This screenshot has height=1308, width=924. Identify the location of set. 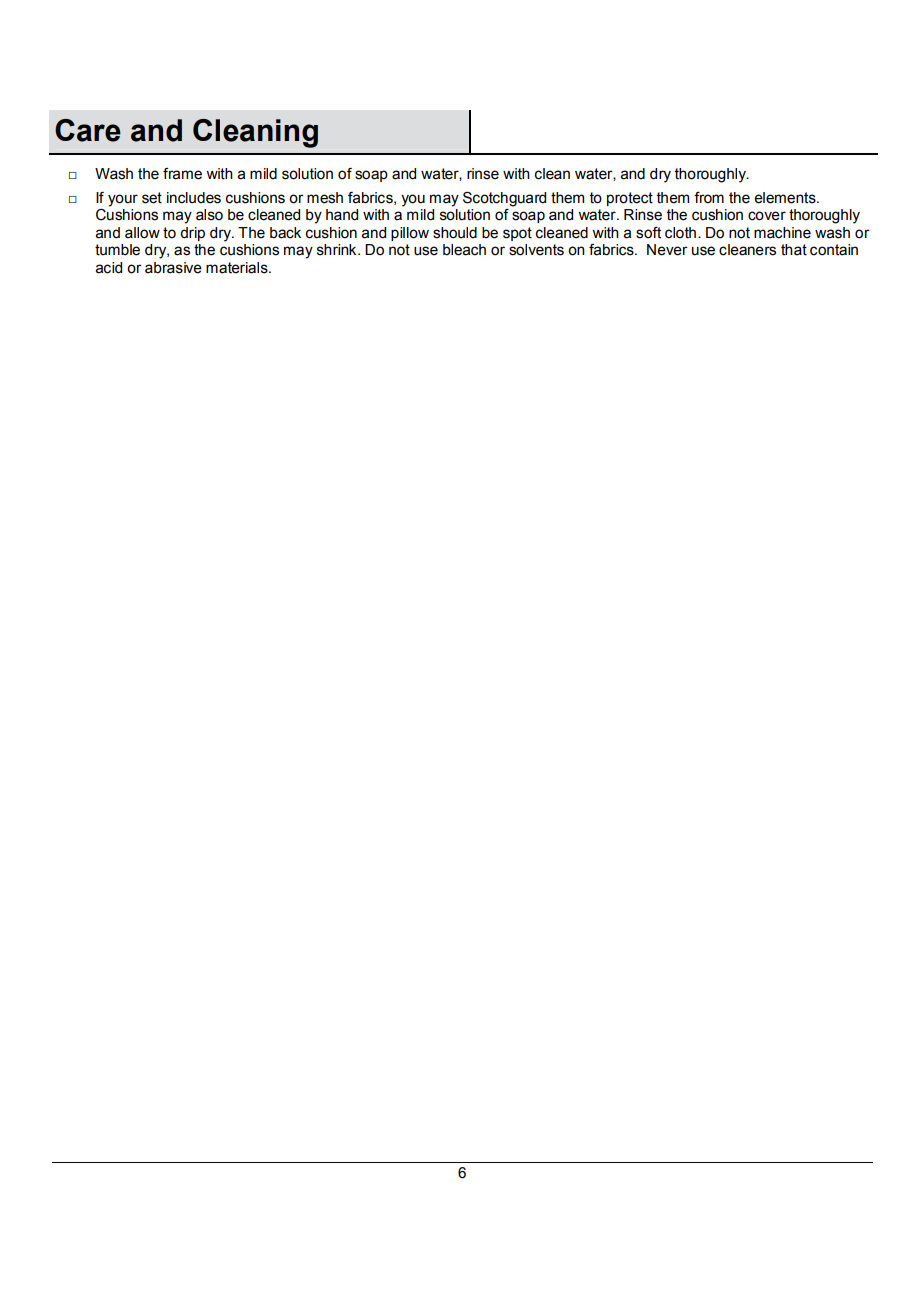
(152, 198).
